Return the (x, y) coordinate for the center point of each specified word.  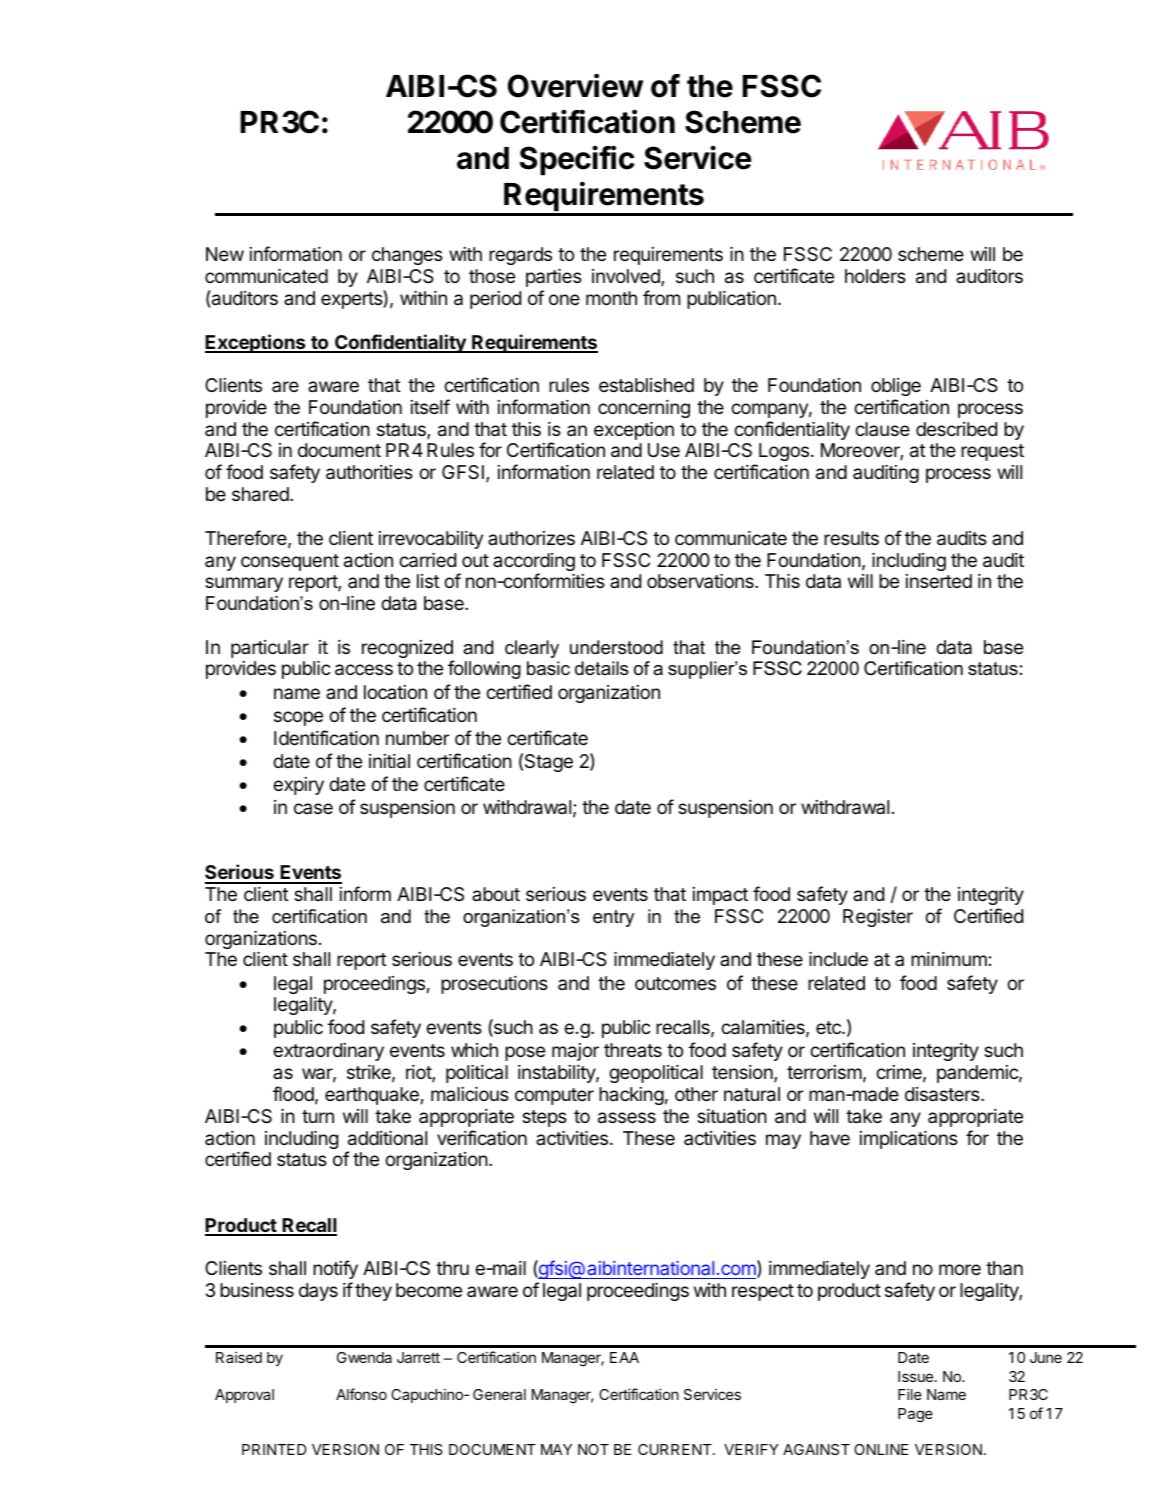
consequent (290, 562)
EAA (624, 1357)
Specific (577, 160)
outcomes (675, 983)
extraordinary (328, 1052)
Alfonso (361, 1394)
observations (701, 581)
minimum (949, 959)
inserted (939, 581)
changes (407, 256)
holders (875, 276)
